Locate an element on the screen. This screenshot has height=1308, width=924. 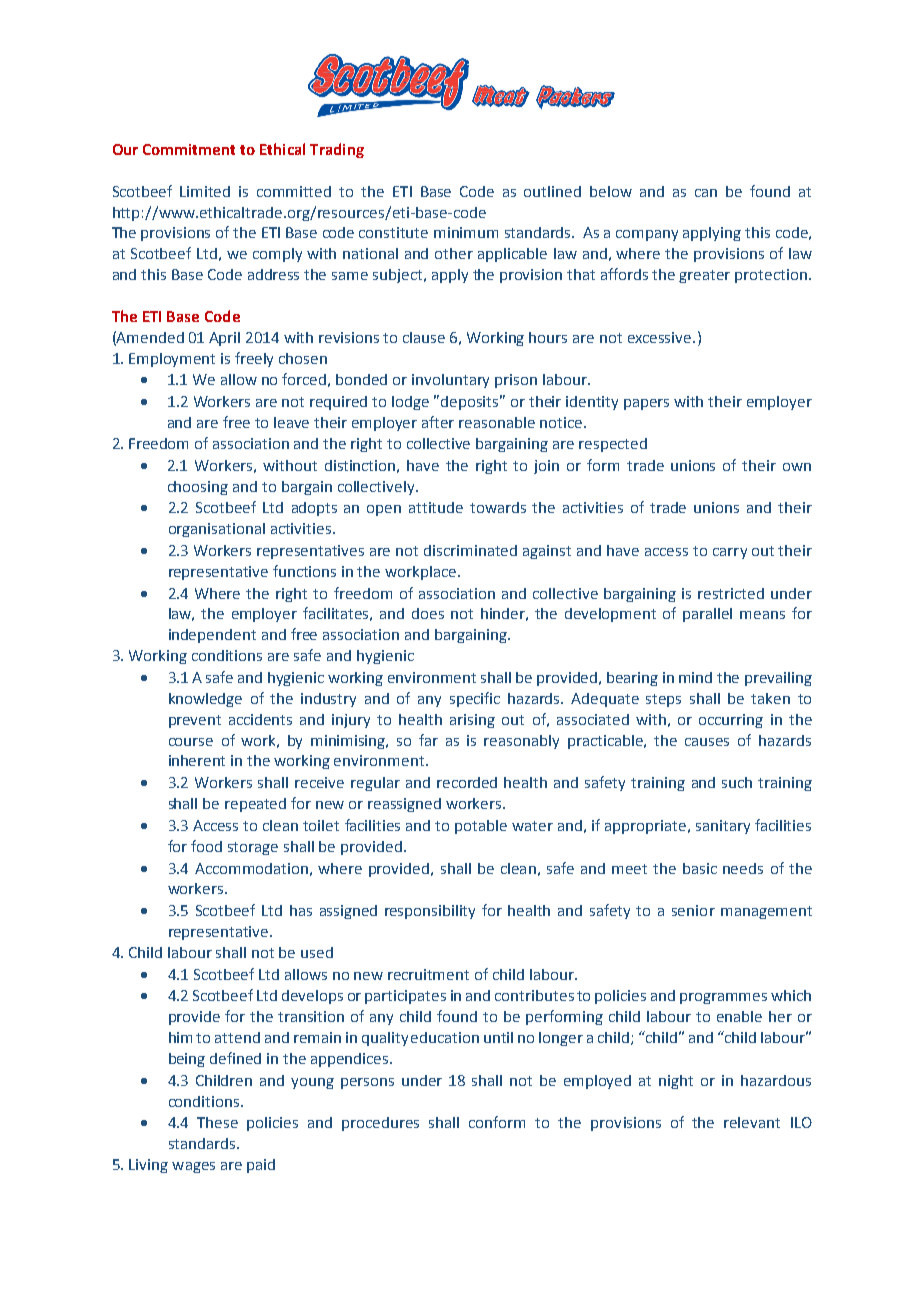
mind is located at coordinates (695, 677).
